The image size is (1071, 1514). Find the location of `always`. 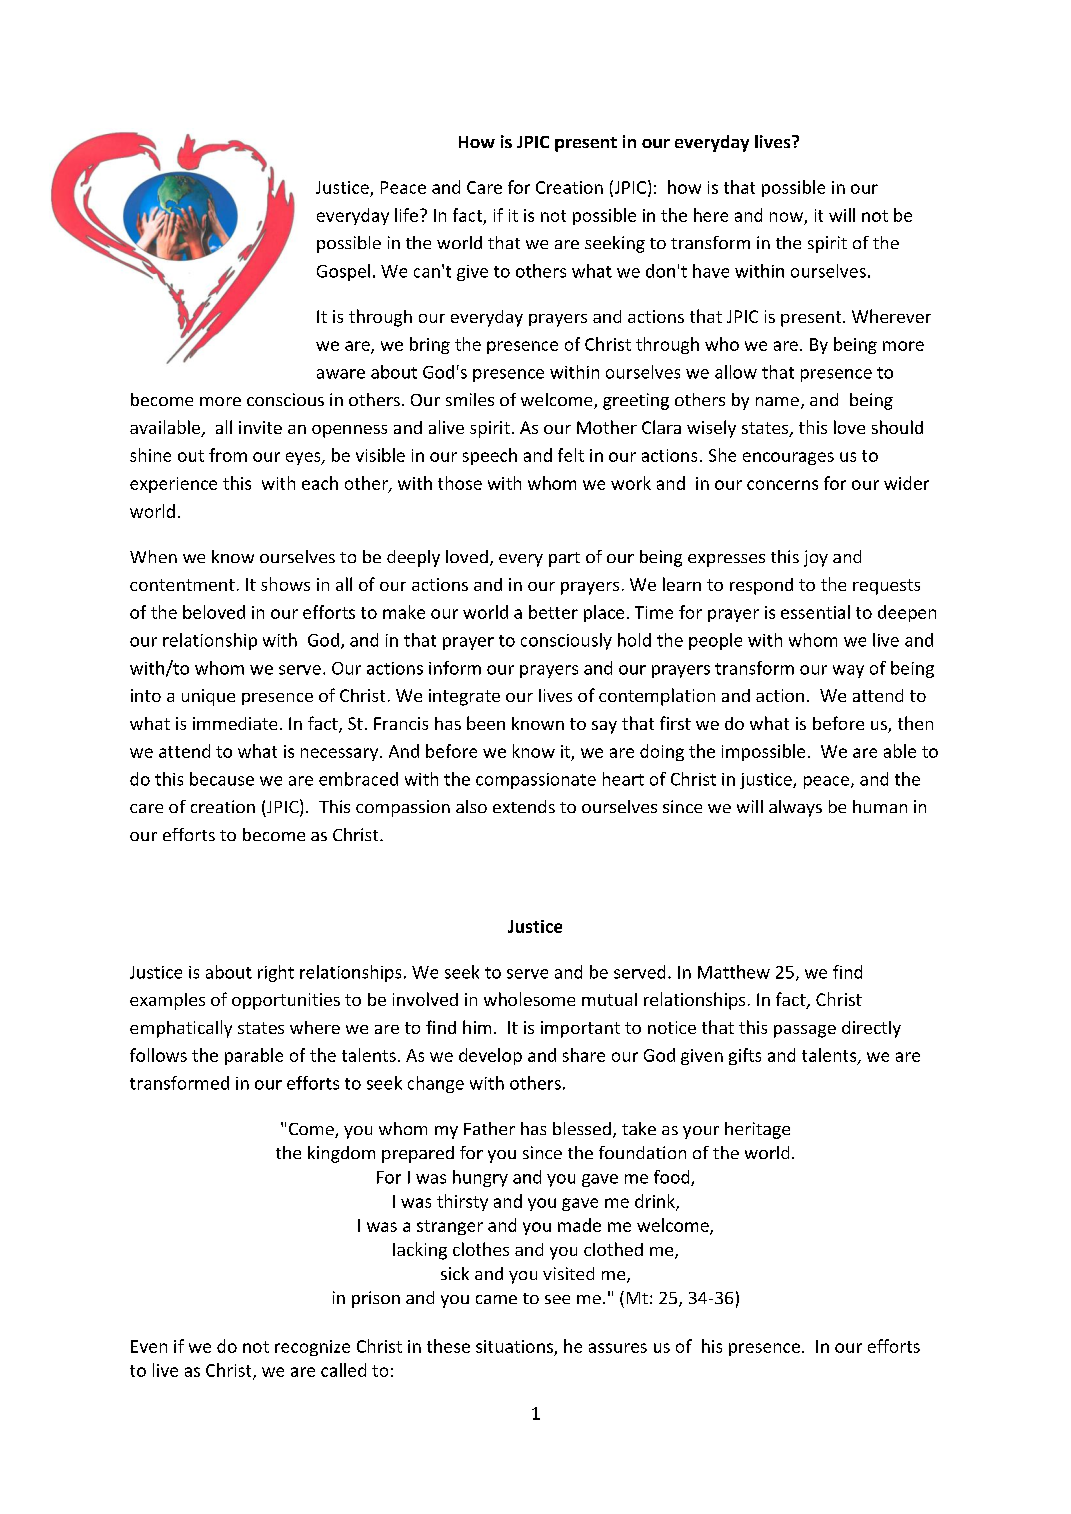

always is located at coordinates (795, 808).
